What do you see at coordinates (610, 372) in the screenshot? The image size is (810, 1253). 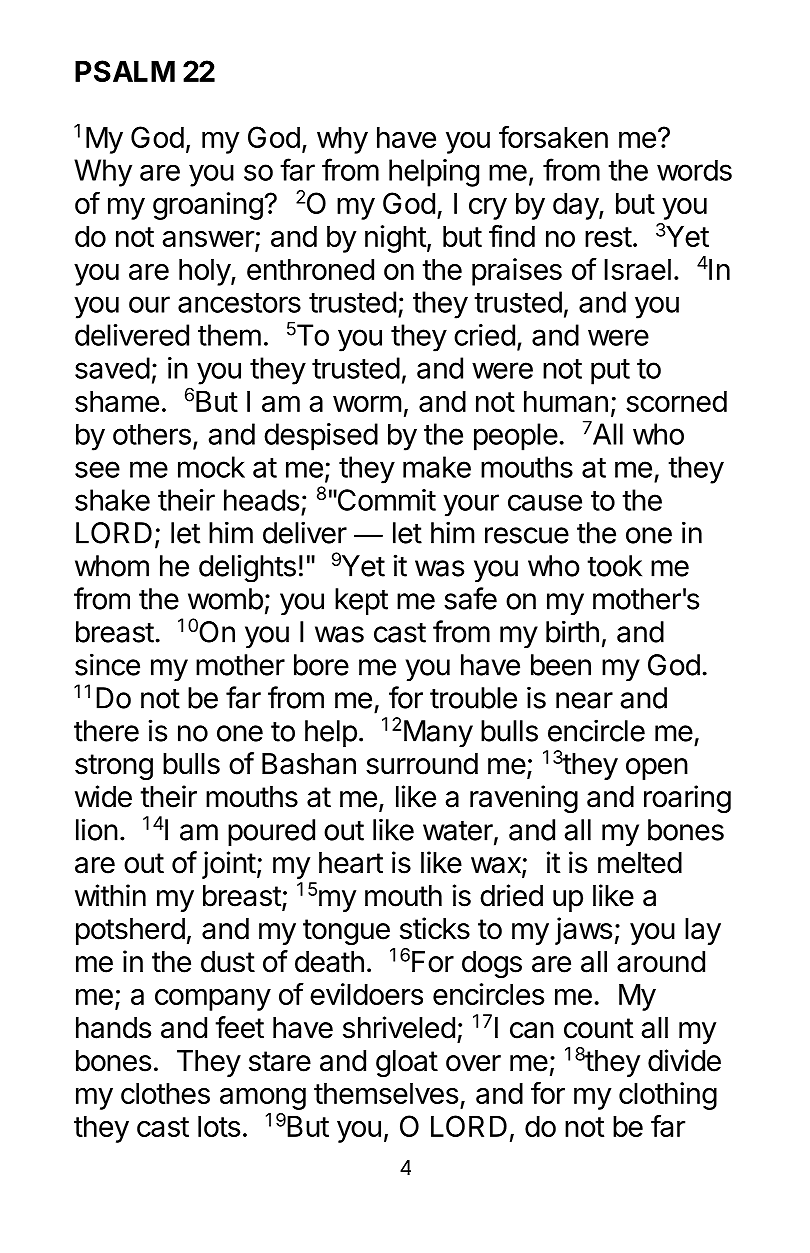 I see `put` at bounding box center [610, 372].
